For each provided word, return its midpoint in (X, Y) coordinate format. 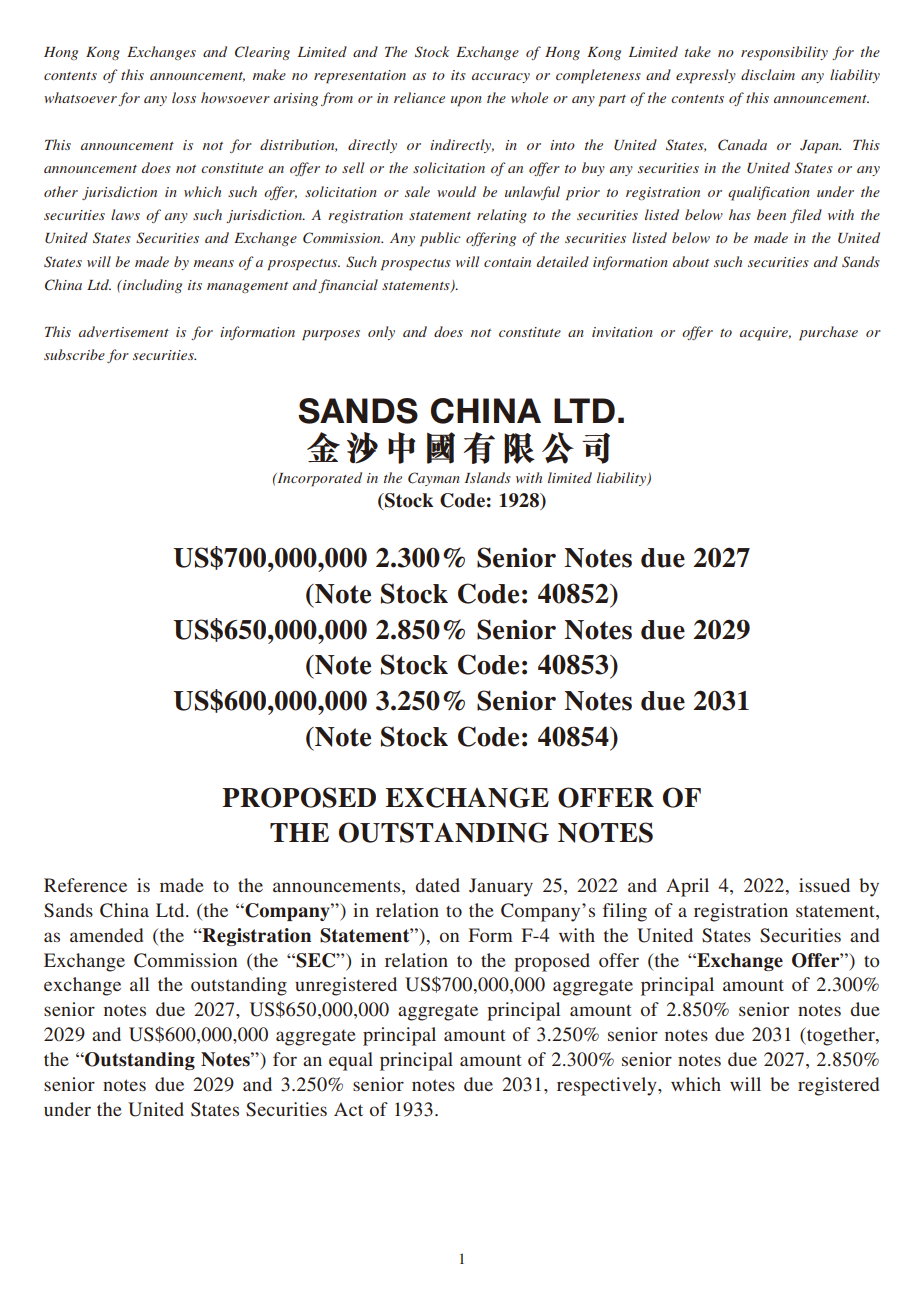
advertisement (124, 331)
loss (184, 97)
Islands (488, 477)
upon (466, 101)
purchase (828, 333)
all (139, 984)
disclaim (768, 74)
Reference (85, 885)
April (687, 887)
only (381, 333)
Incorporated (318, 479)
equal (351, 1061)
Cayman (434, 479)
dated (438, 885)
